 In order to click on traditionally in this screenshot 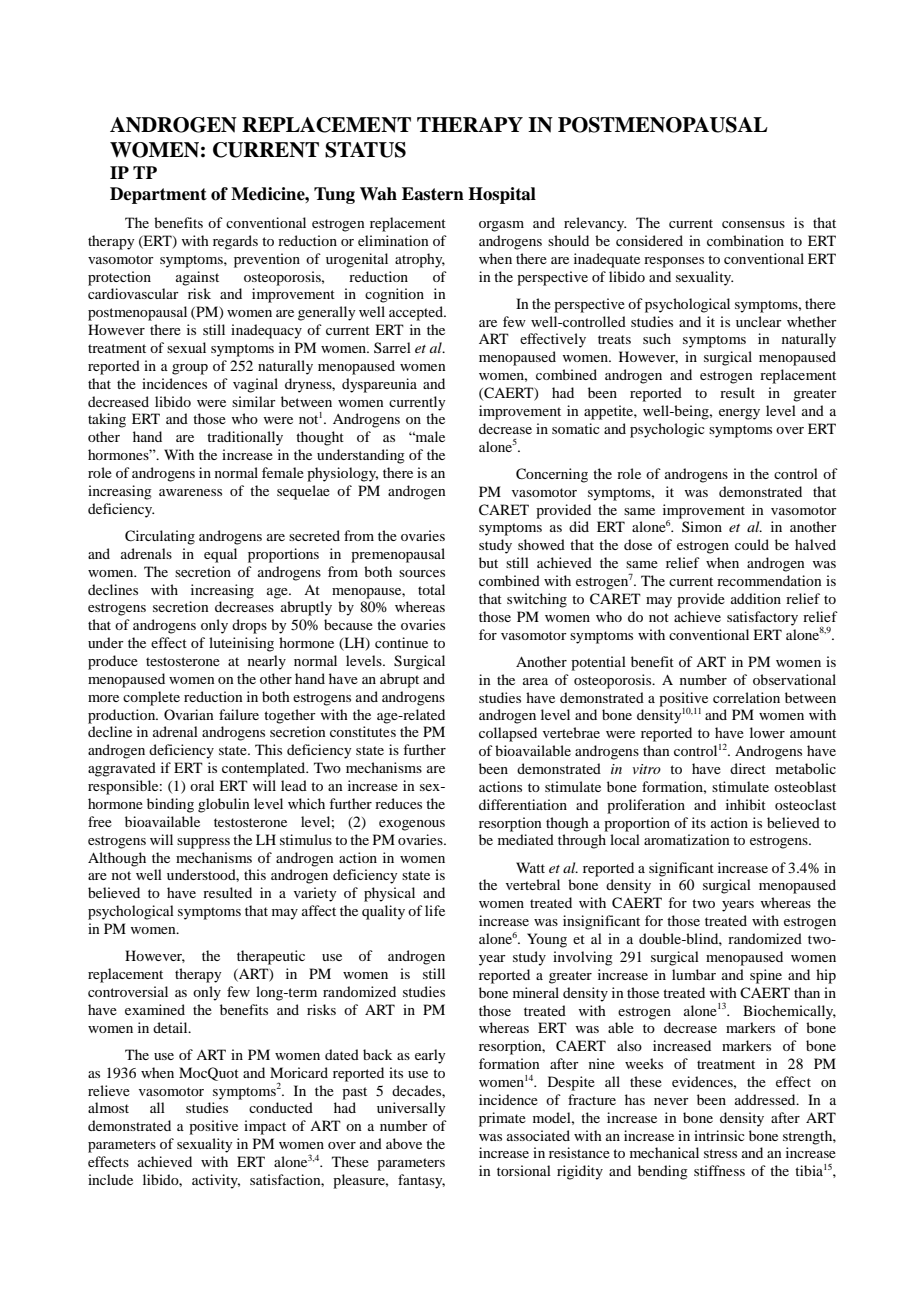, I will do `click(245, 438)`.
